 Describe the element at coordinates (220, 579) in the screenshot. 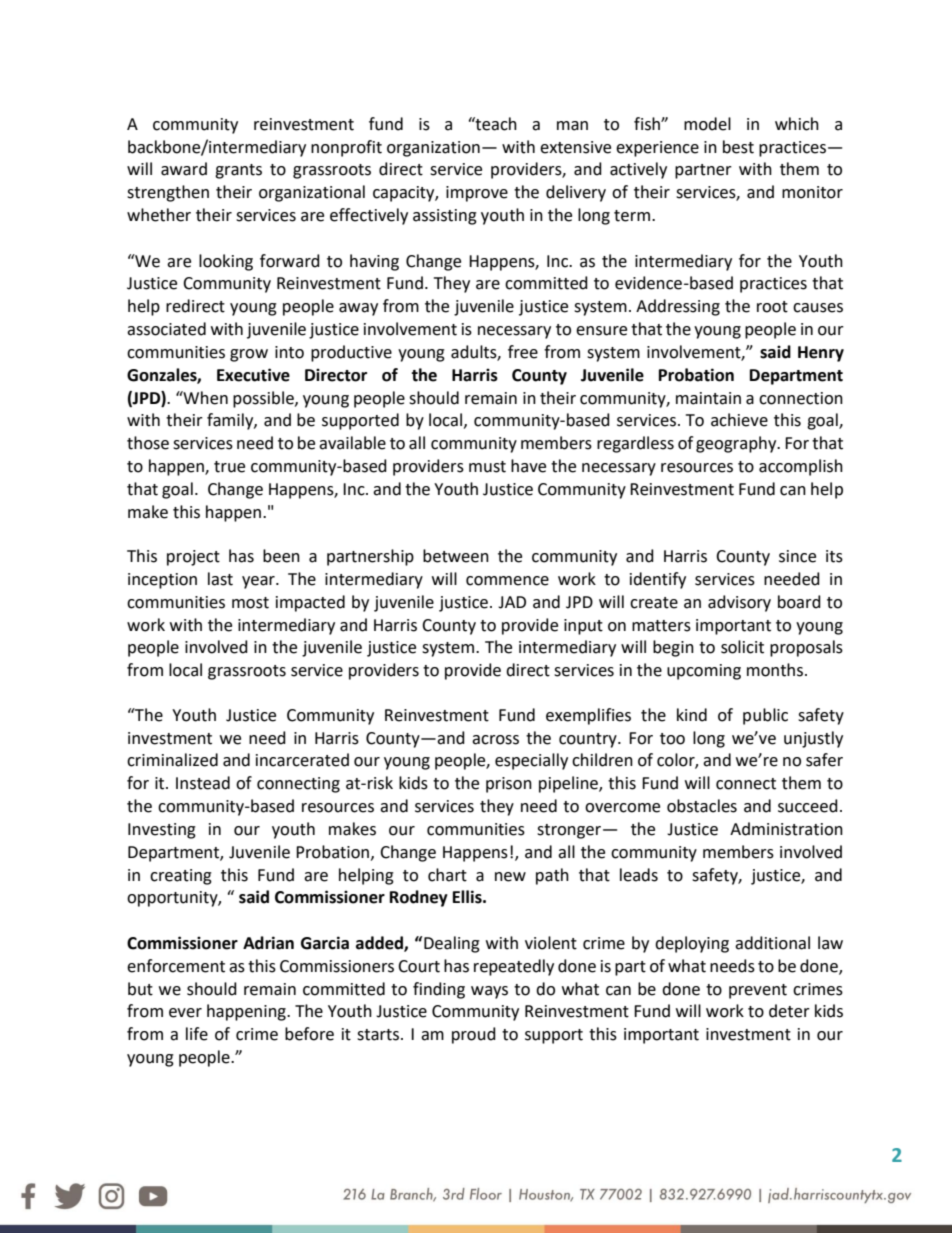

I see `last` at that location.
